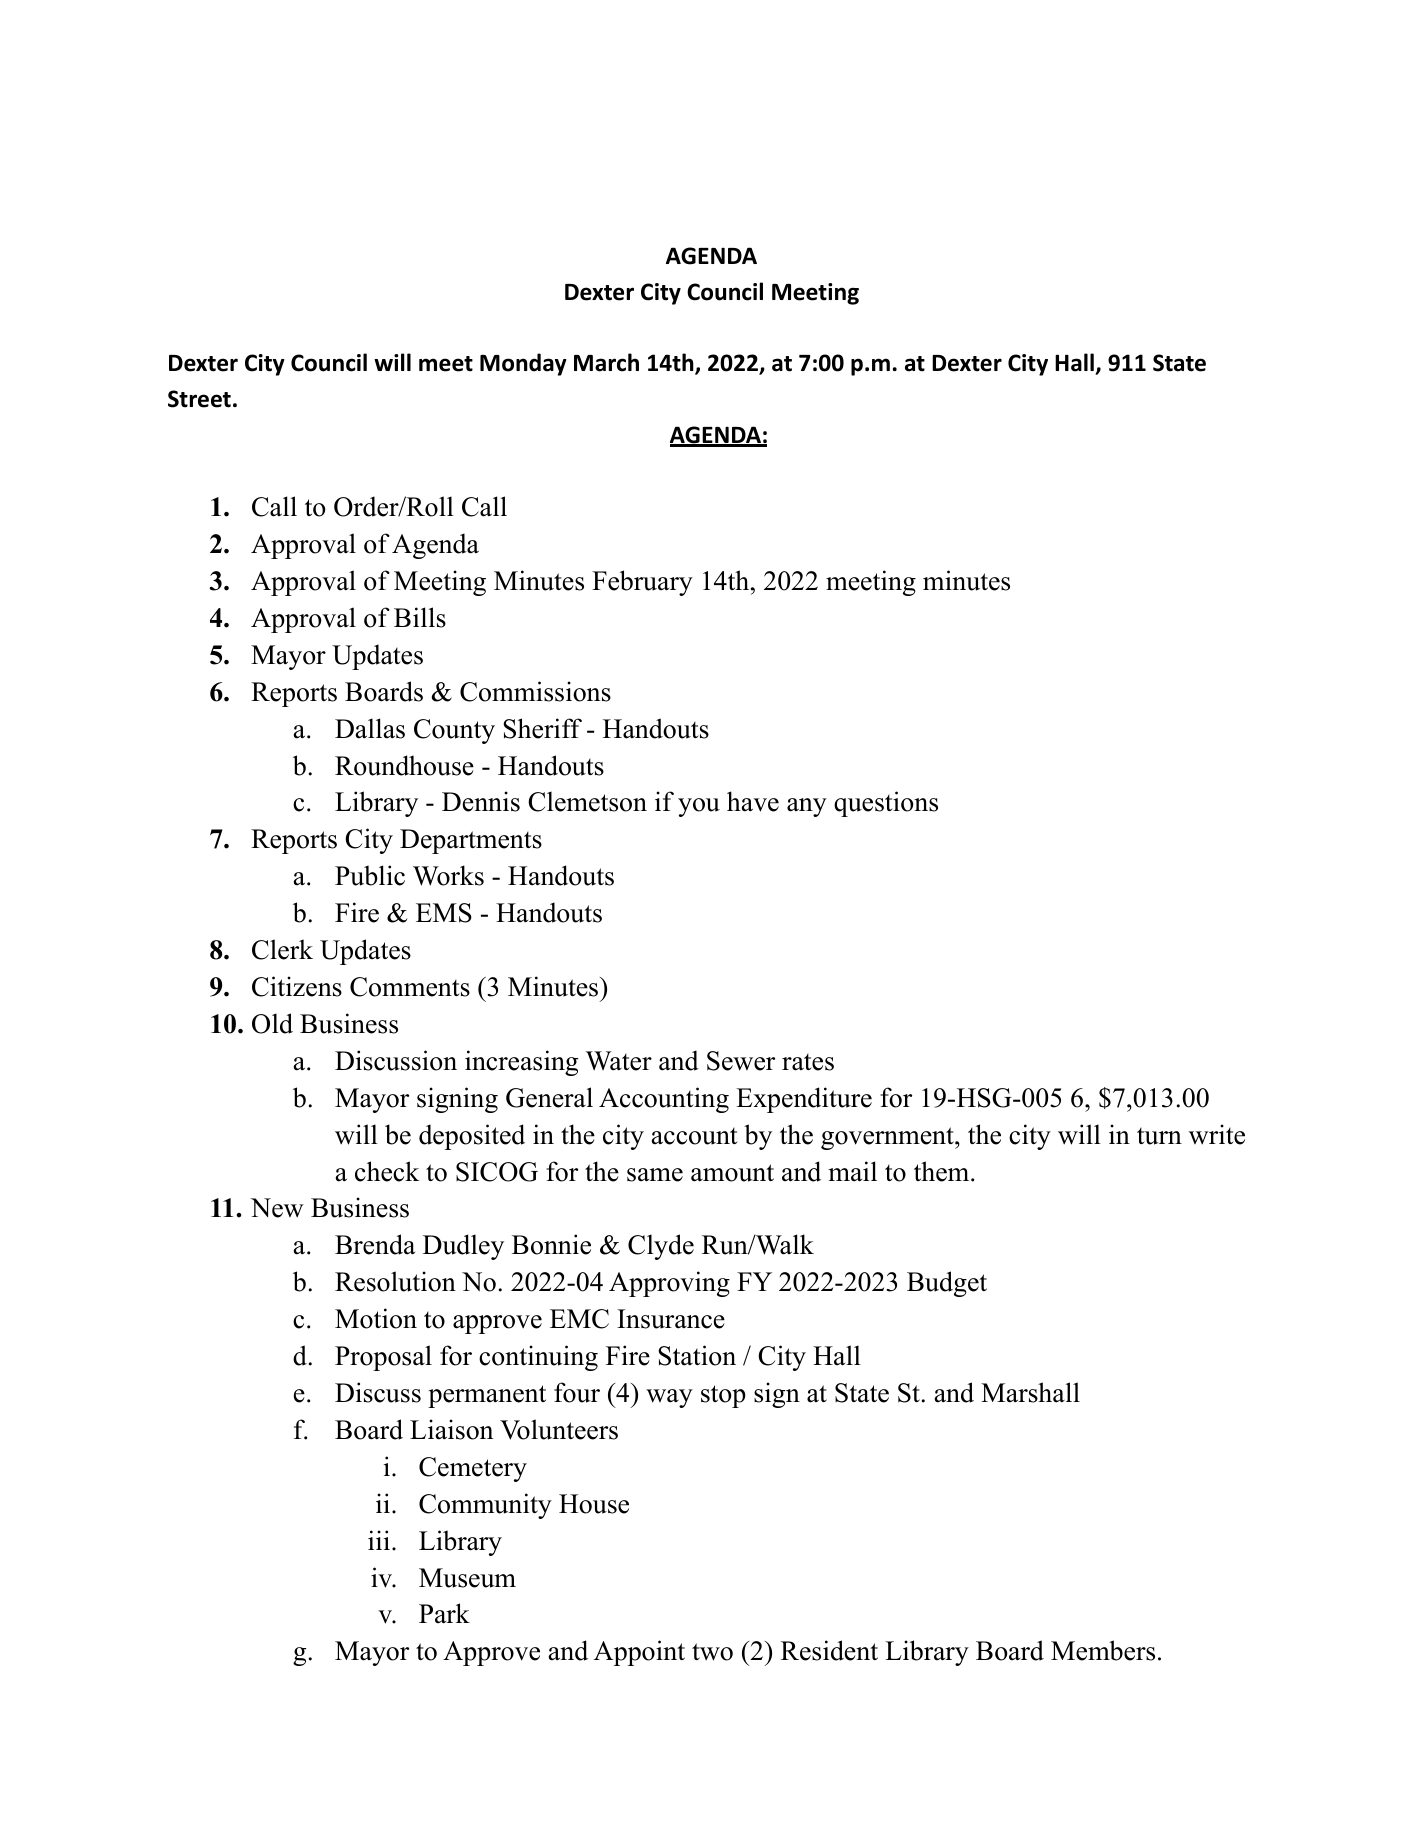  I want to click on Public, so click(370, 875).
